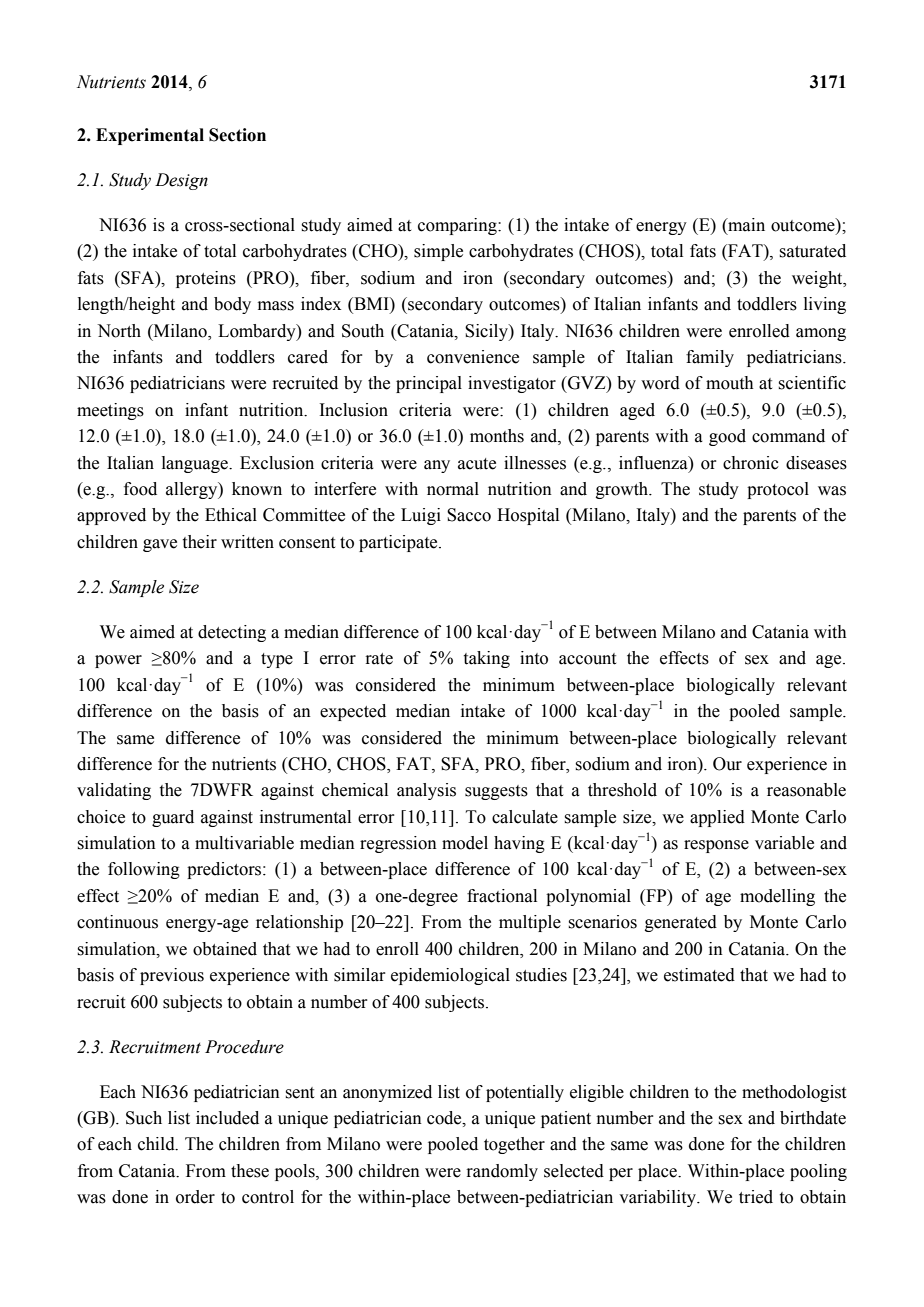 Image resolution: width=924 pixels, height=1307 pixels. Describe the element at coordinates (196, 464) in the screenshot. I see `language` at that location.
